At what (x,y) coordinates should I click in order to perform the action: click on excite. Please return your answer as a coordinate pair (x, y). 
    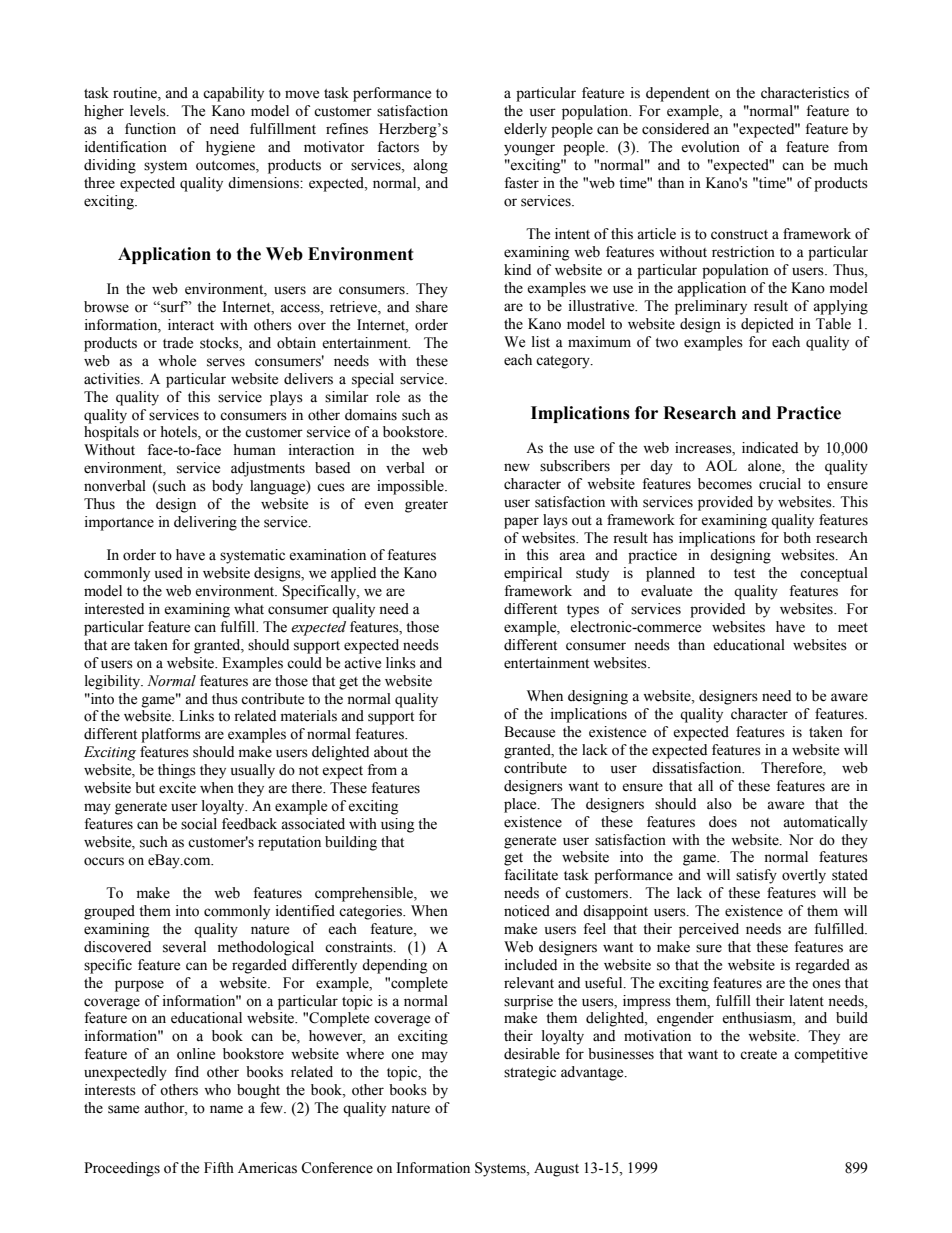
    Looking at the image, I should click on (177, 788).
